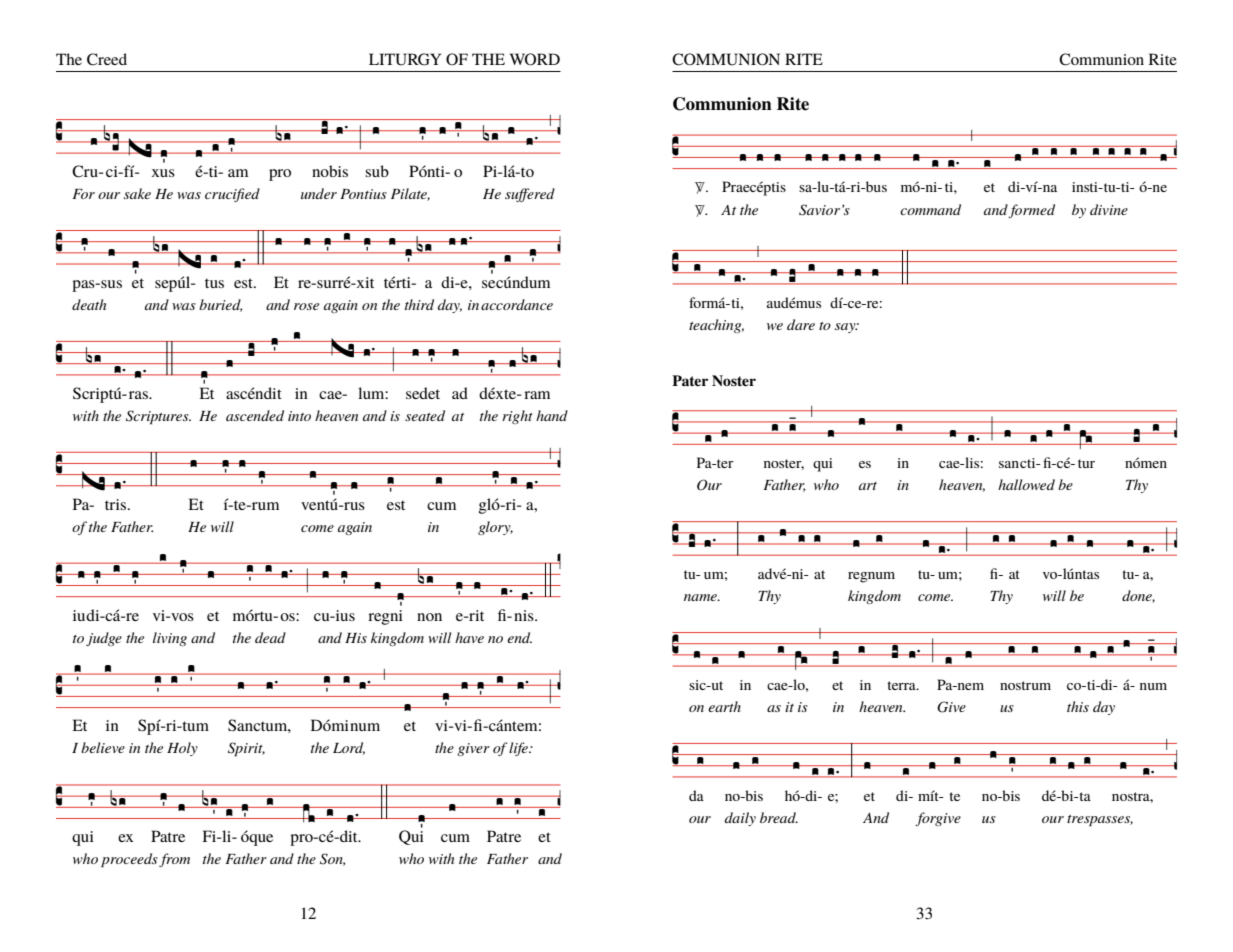 The height and width of the image is (952, 1233). What do you see at coordinates (232, 195) in the image?
I see `crucified` at bounding box center [232, 195].
